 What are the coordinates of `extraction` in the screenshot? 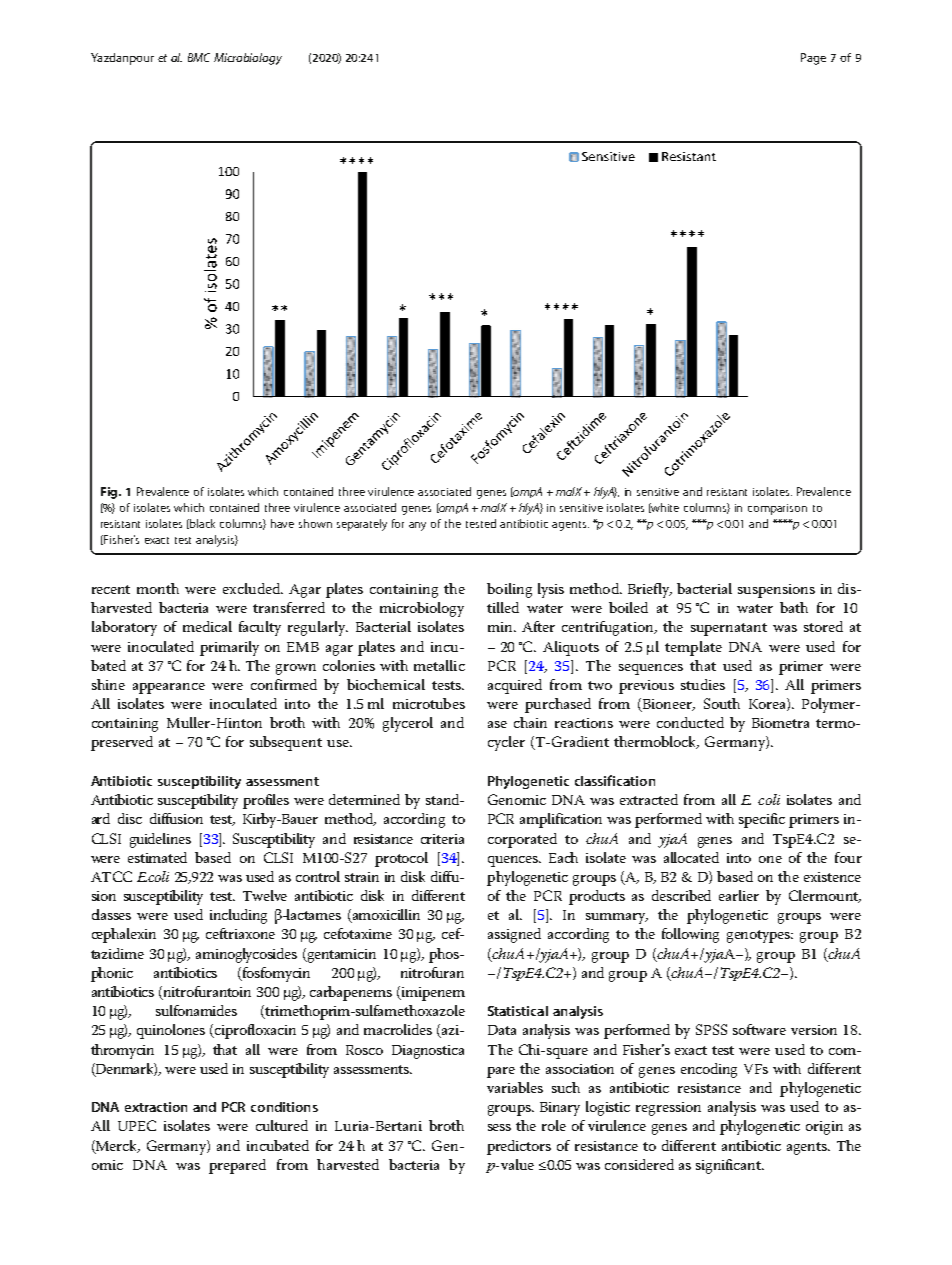 It's located at (156, 1107).
